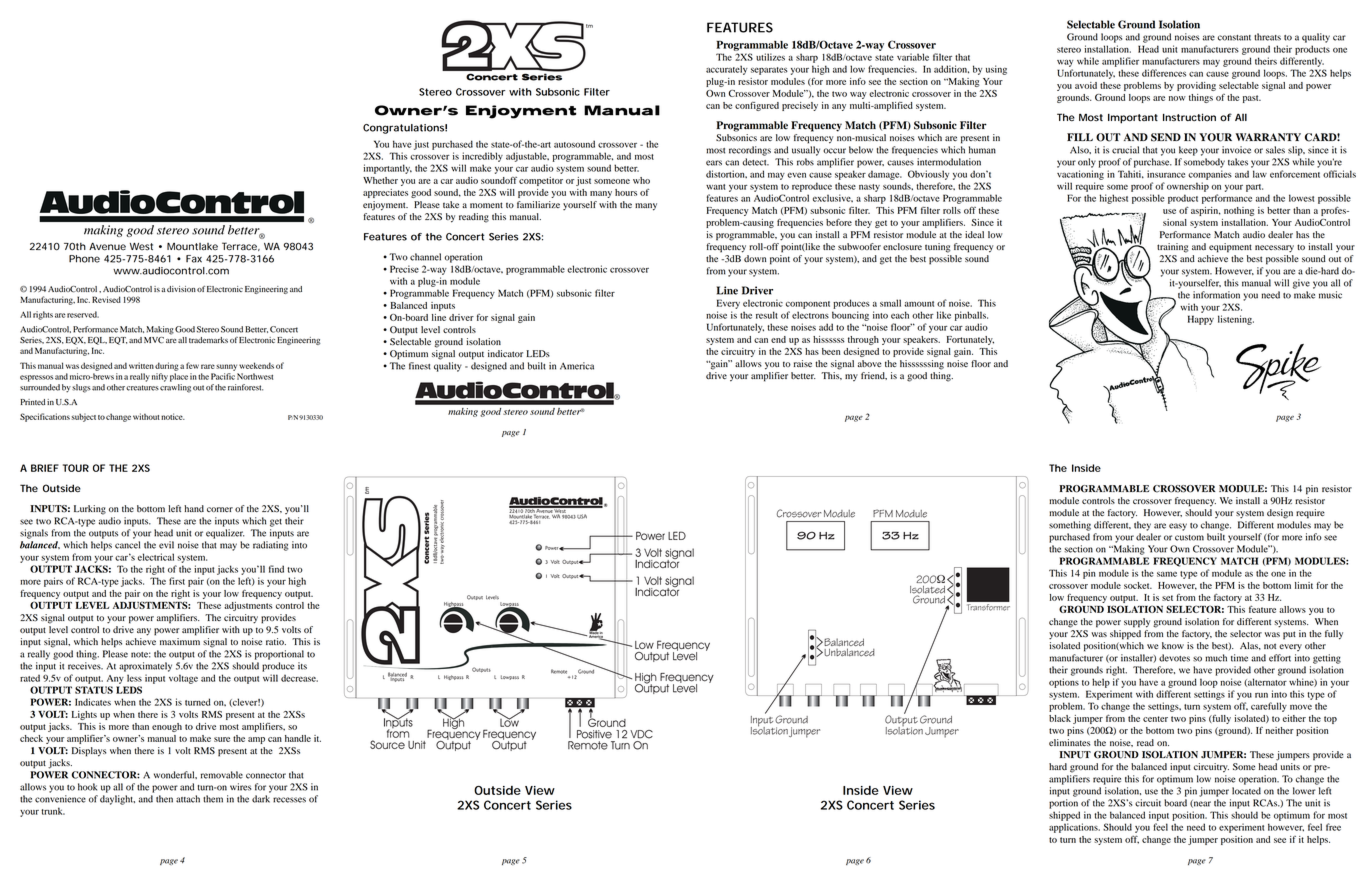  Describe the element at coordinates (482, 157) in the screenshot. I see `incredibly` at that location.
